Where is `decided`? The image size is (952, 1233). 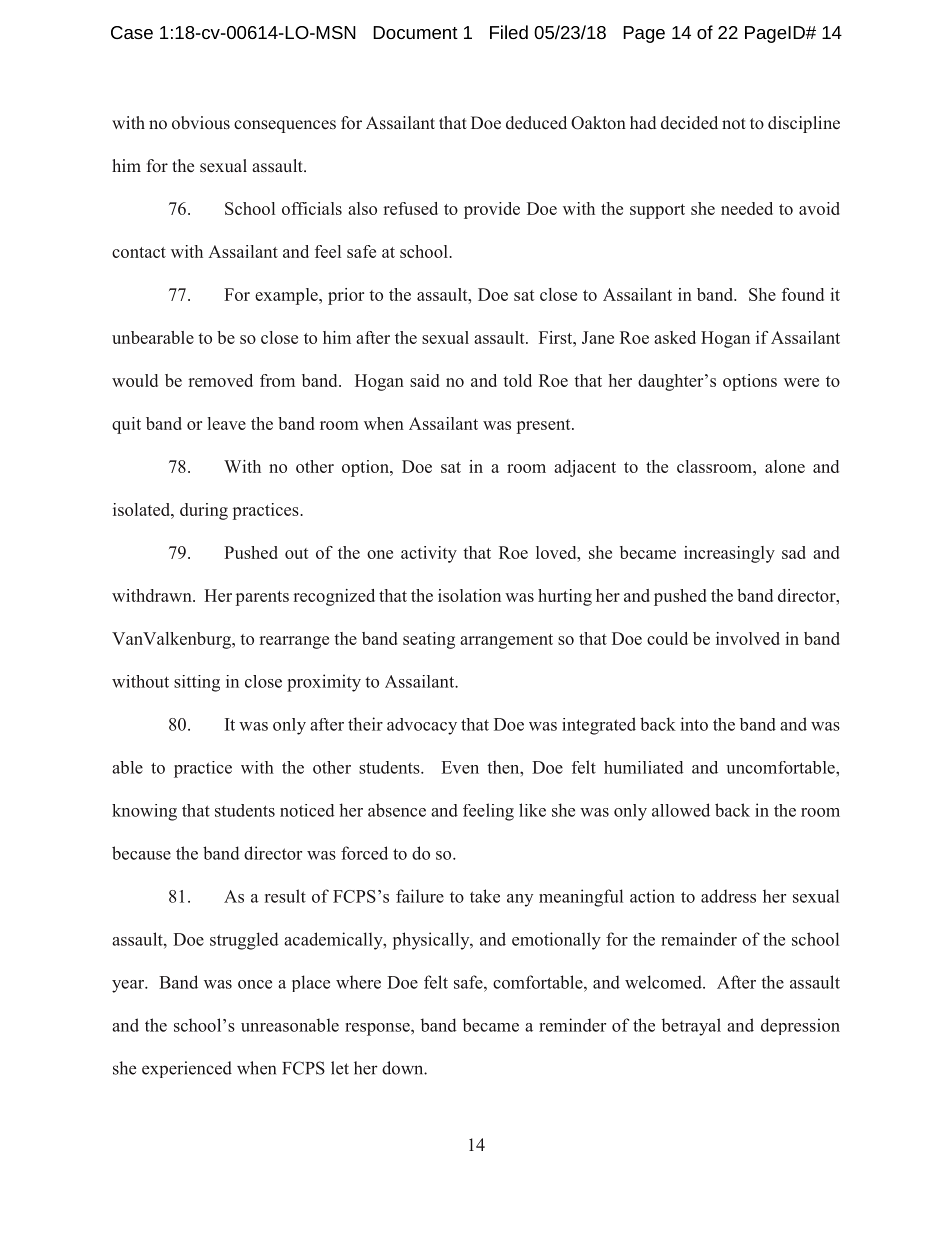 decided is located at coordinates (689, 123).
